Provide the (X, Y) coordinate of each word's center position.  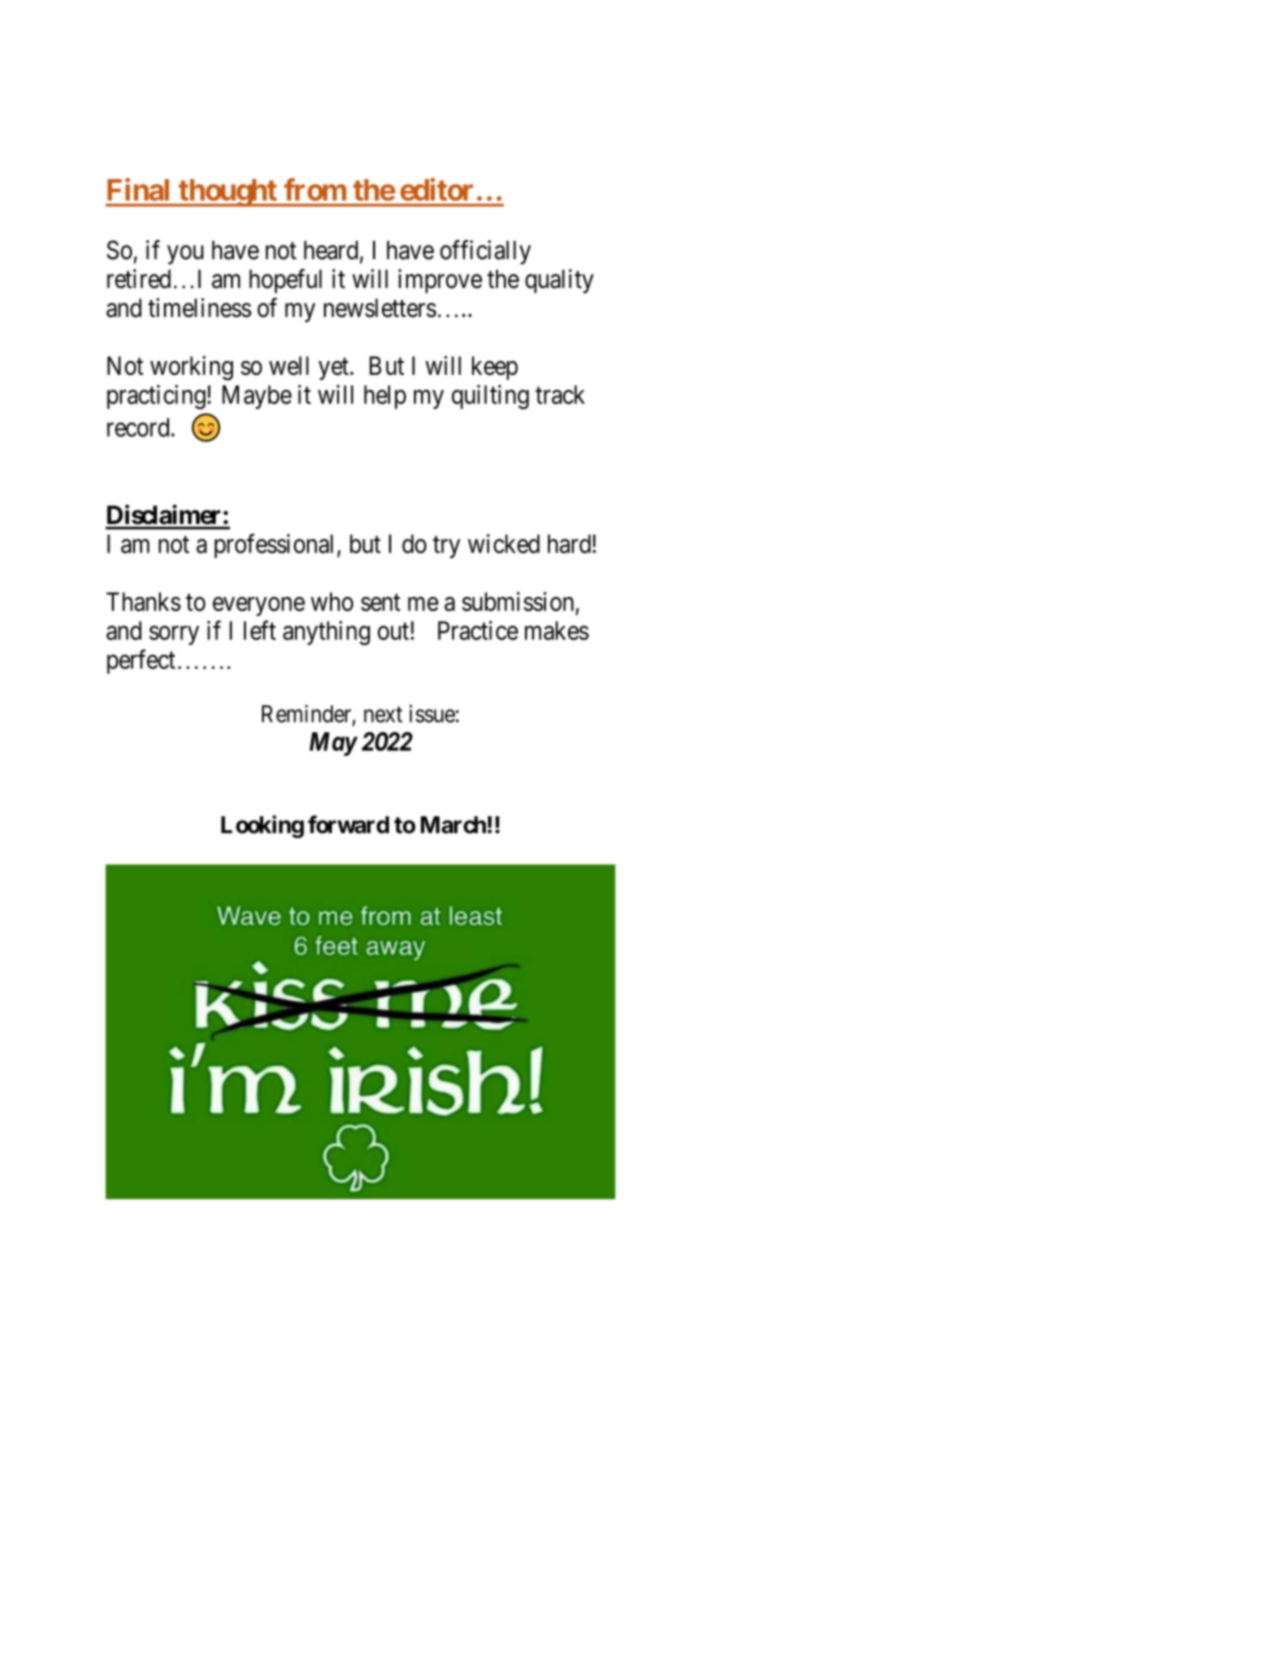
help (385, 397)
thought (228, 193)
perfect (141, 661)
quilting (490, 397)
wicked (504, 544)
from (315, 189)
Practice (478, 630)
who (332, 601)
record (139, 427)
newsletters (380, 308)
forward (348, 824)
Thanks (143, 601)
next (383, 714)
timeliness (199, 308)
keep (495, 368)
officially (485, 252)
